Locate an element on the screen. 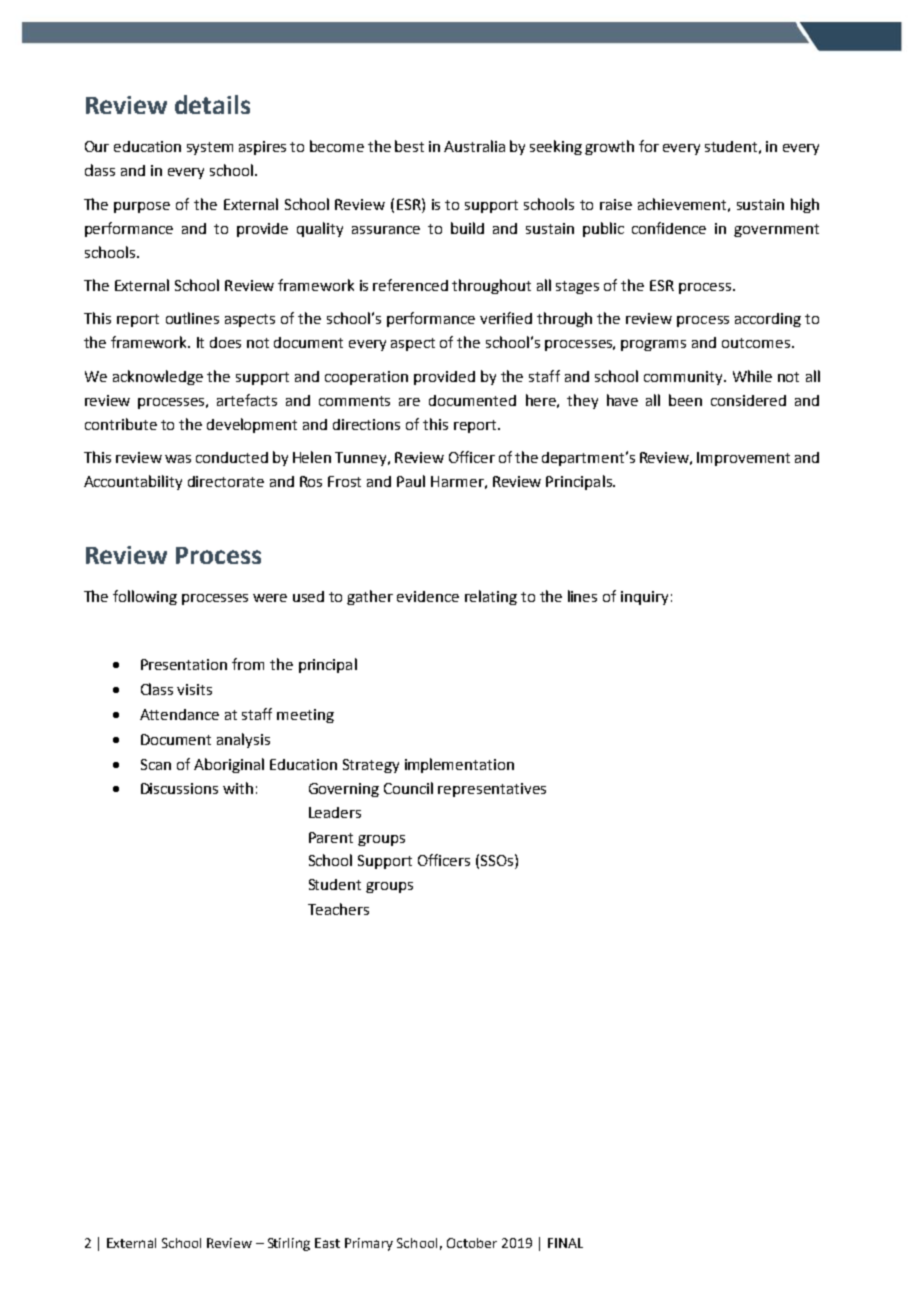  FINAL is located at coordinates (565, 1243).
